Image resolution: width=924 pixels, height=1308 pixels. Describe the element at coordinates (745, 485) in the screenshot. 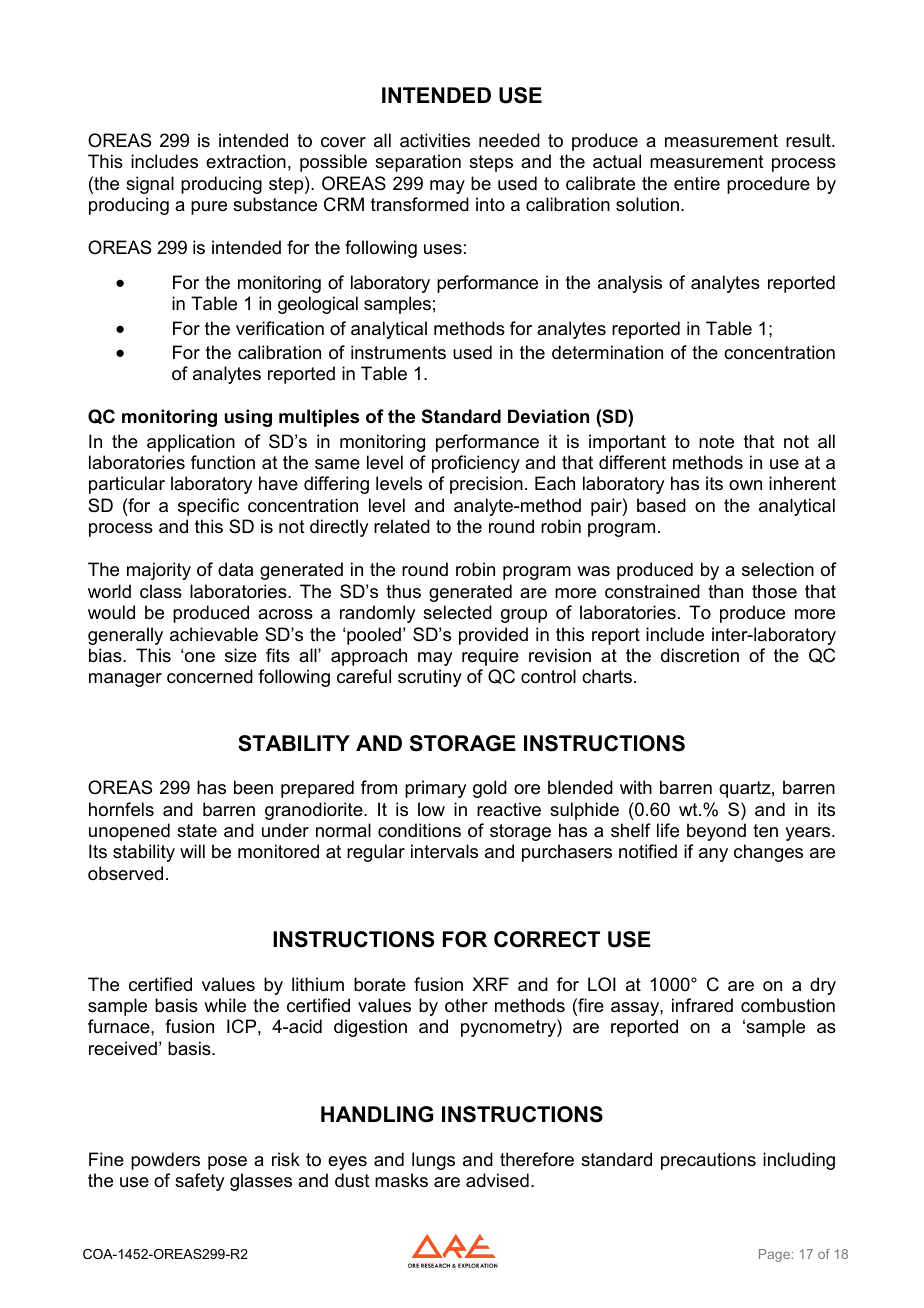

I see `own` at that location.
